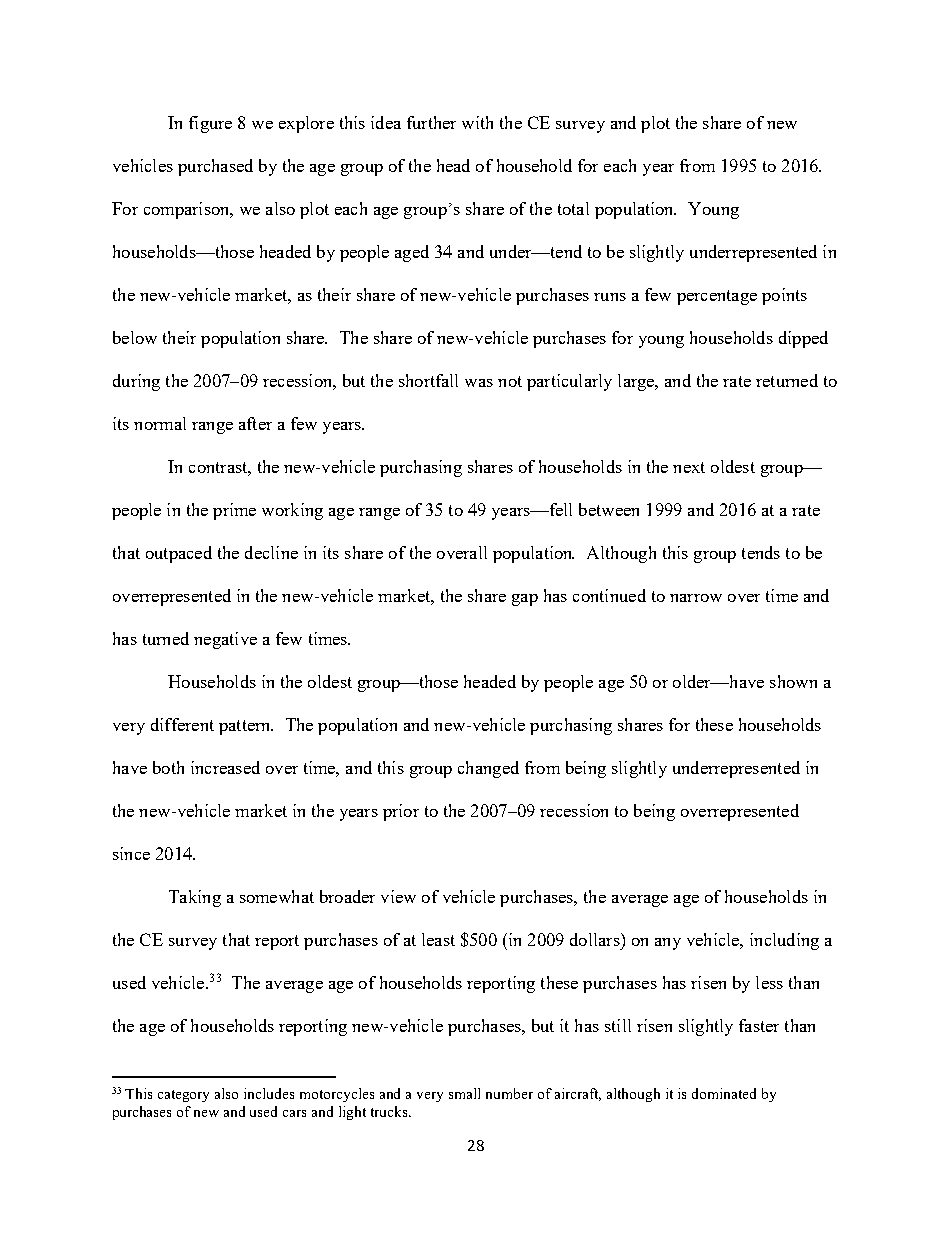  I want to click on with, so click(477, 122).
